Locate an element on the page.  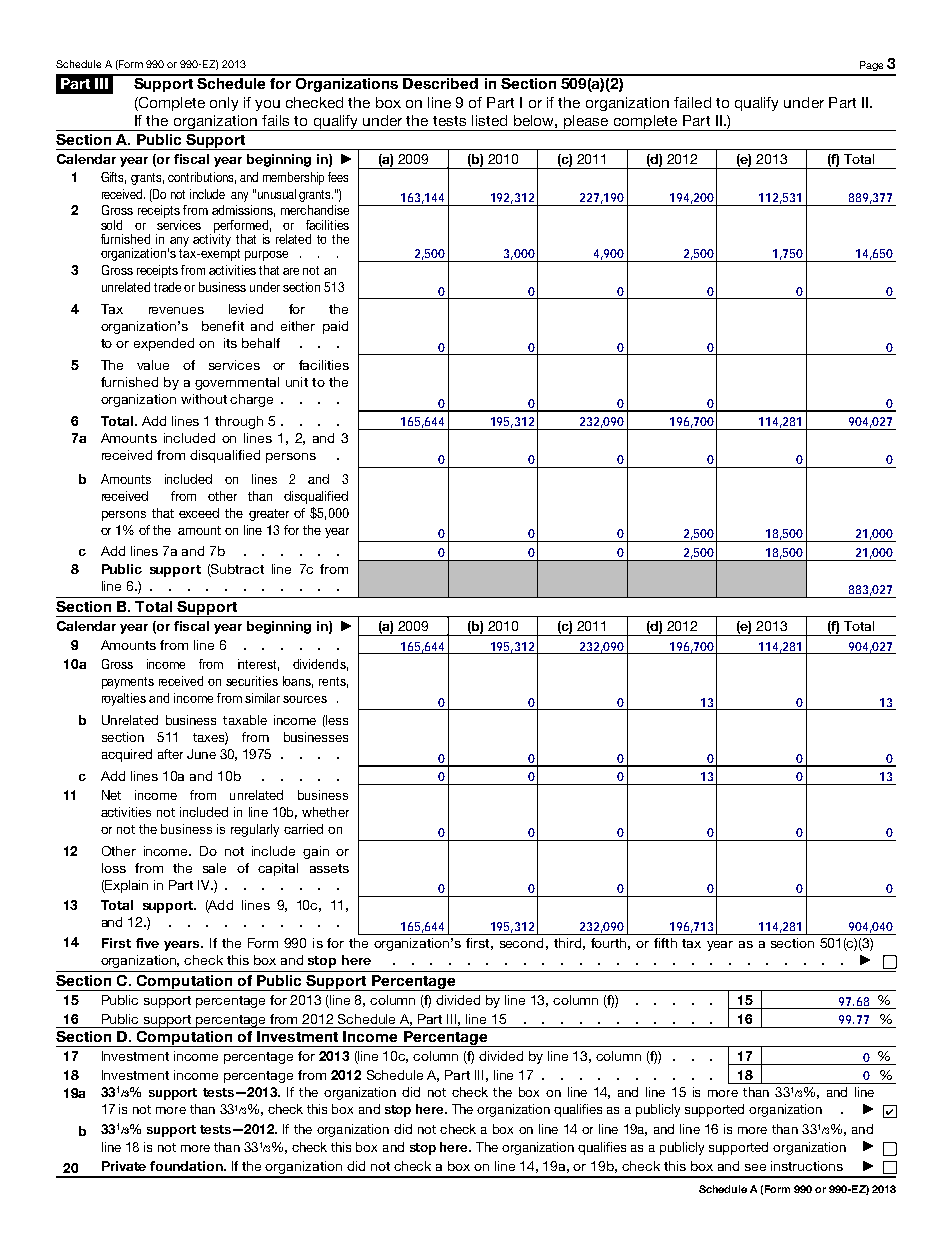
June is located at coordinates (201, 754).
